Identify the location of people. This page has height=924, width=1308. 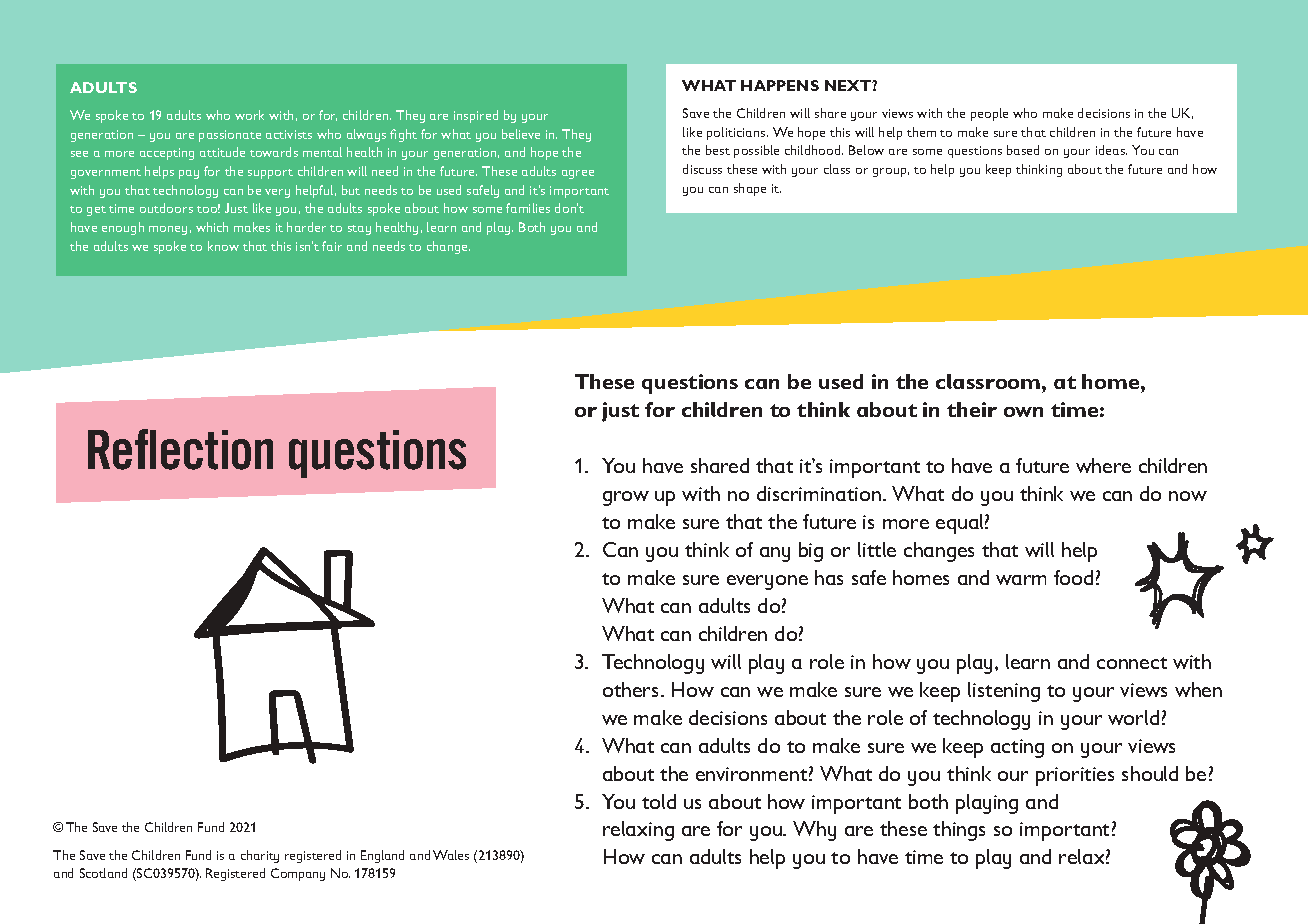
(989, 114).
